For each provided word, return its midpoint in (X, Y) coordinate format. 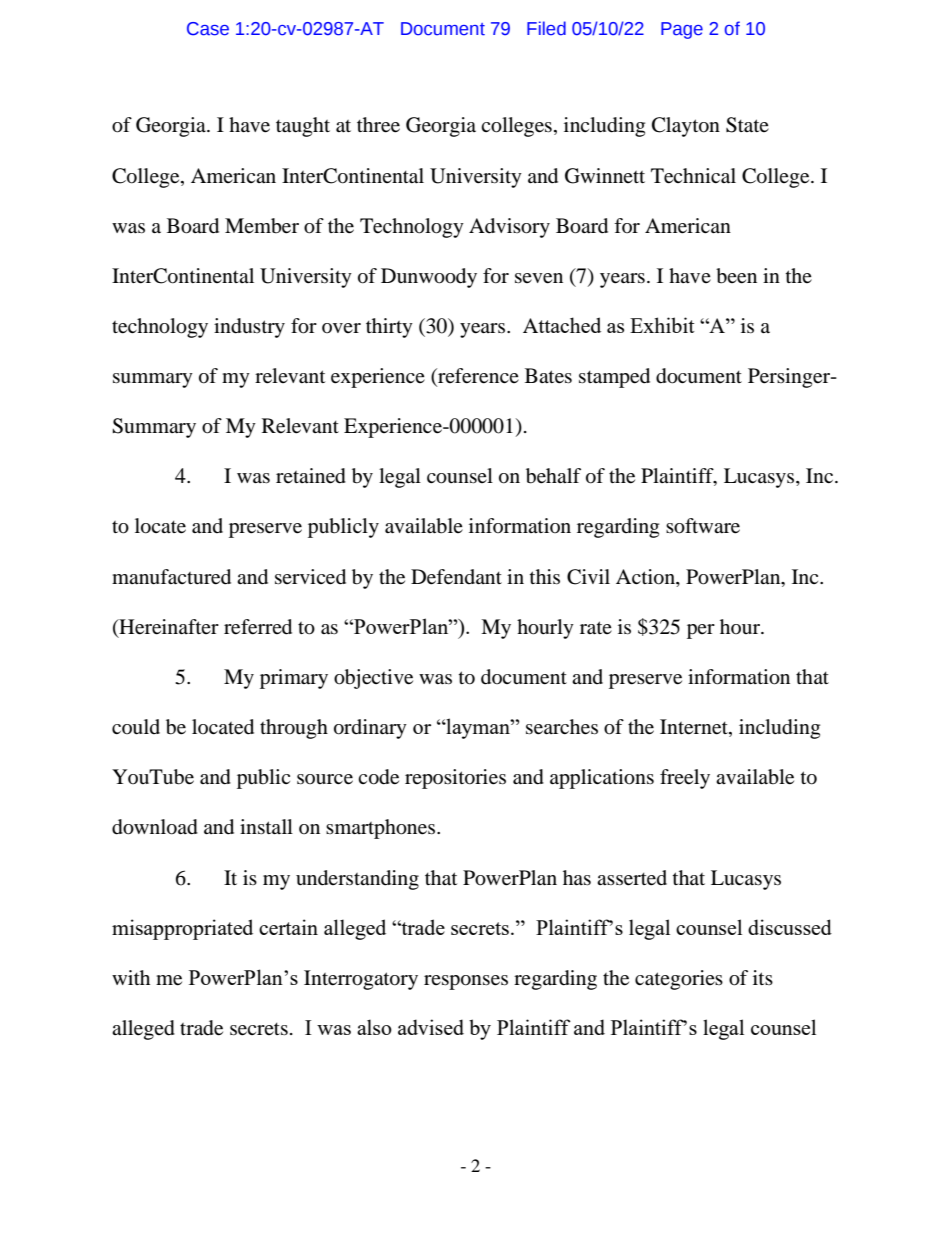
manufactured (171, 577)
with (131, 977)
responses (466, 982)
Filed (546, 28)
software (703, 526)
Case (208, 29)
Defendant (456, 577)
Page (682, 30)
